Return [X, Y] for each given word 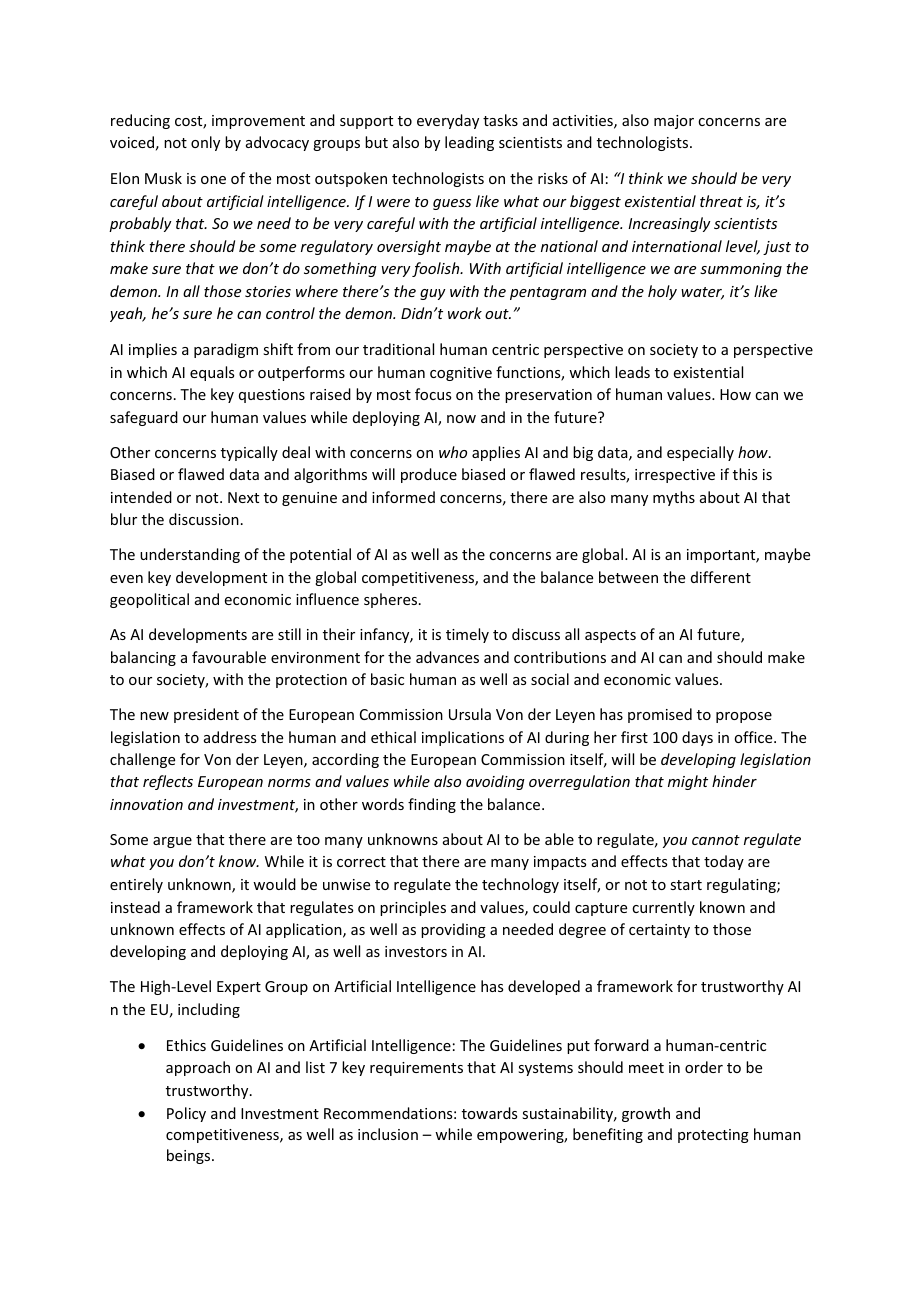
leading [469, 143]
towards [489, 1113]
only [205, 143]
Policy [186, 1114]
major [674, 122]
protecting [713, 1136]
